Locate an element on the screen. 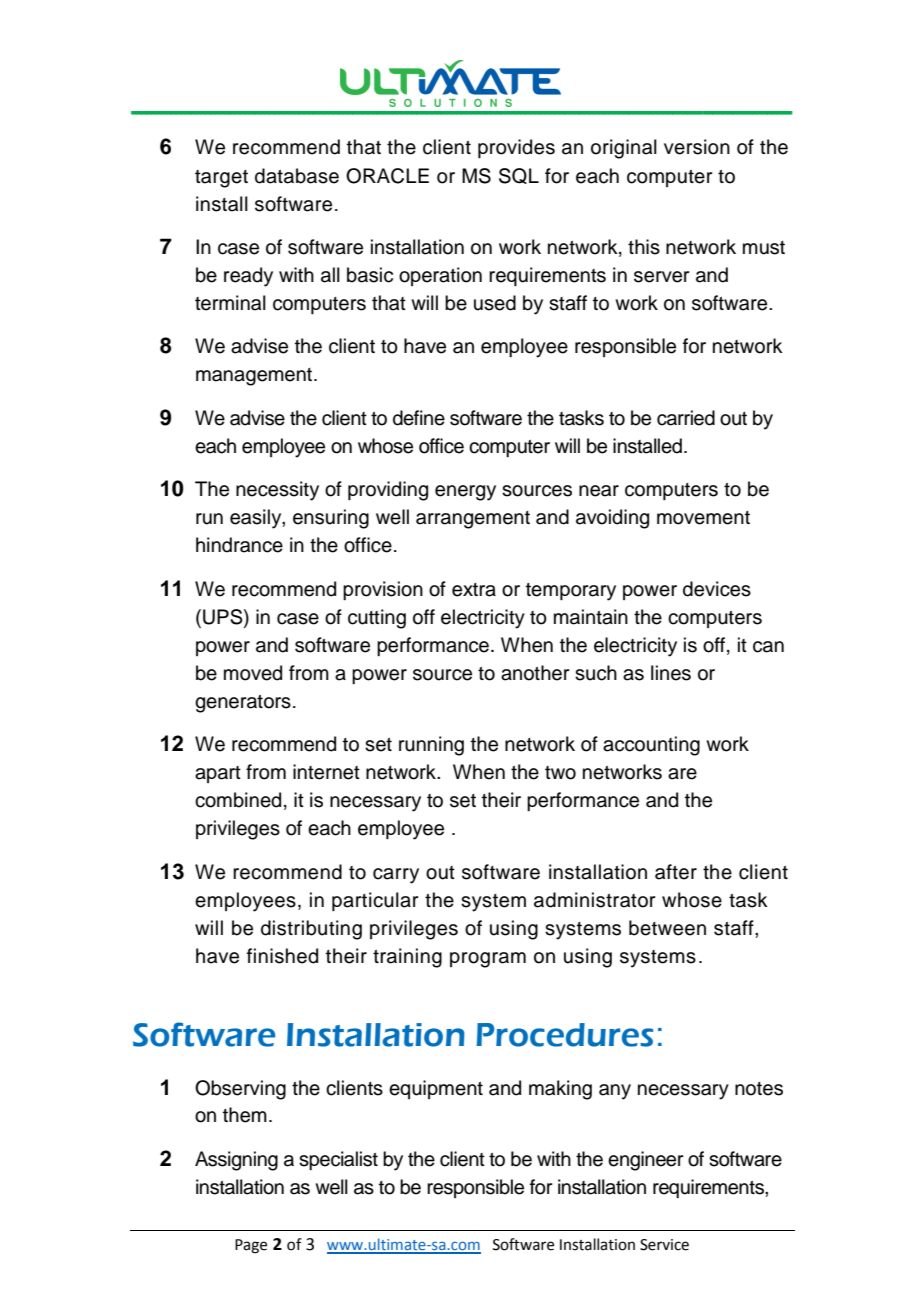 The height and width of the screenshot is (1308, 924). version is located at coordinates (697, 147).
